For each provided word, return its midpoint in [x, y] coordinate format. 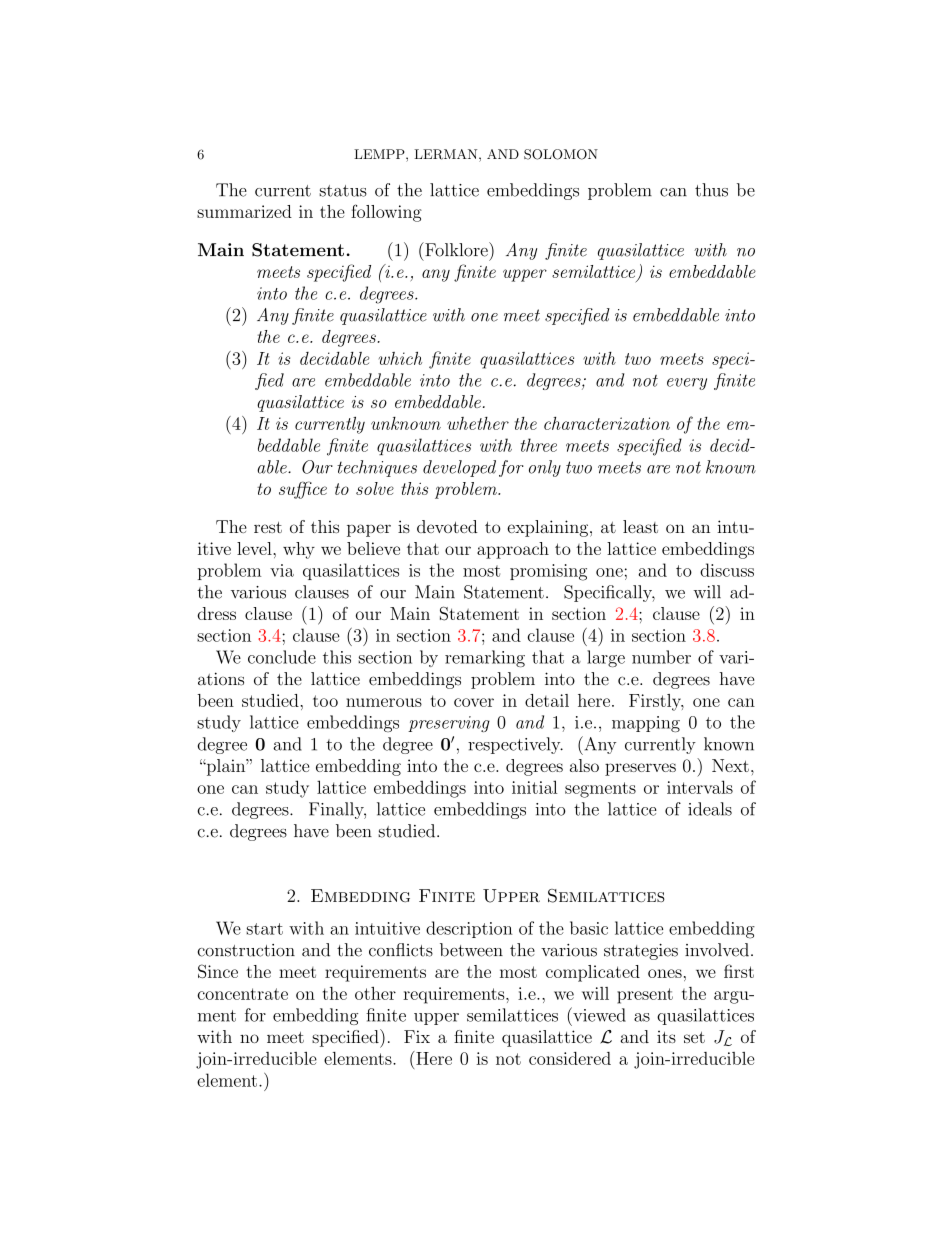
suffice [303, 490]
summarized [244, 211]
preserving [449, 724]
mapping [646, 724]
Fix [417, 1036]
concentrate [242, 994]
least [640, 526]
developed [459, 468]
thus [711, 190]
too [325, 701]
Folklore [456, 249]
